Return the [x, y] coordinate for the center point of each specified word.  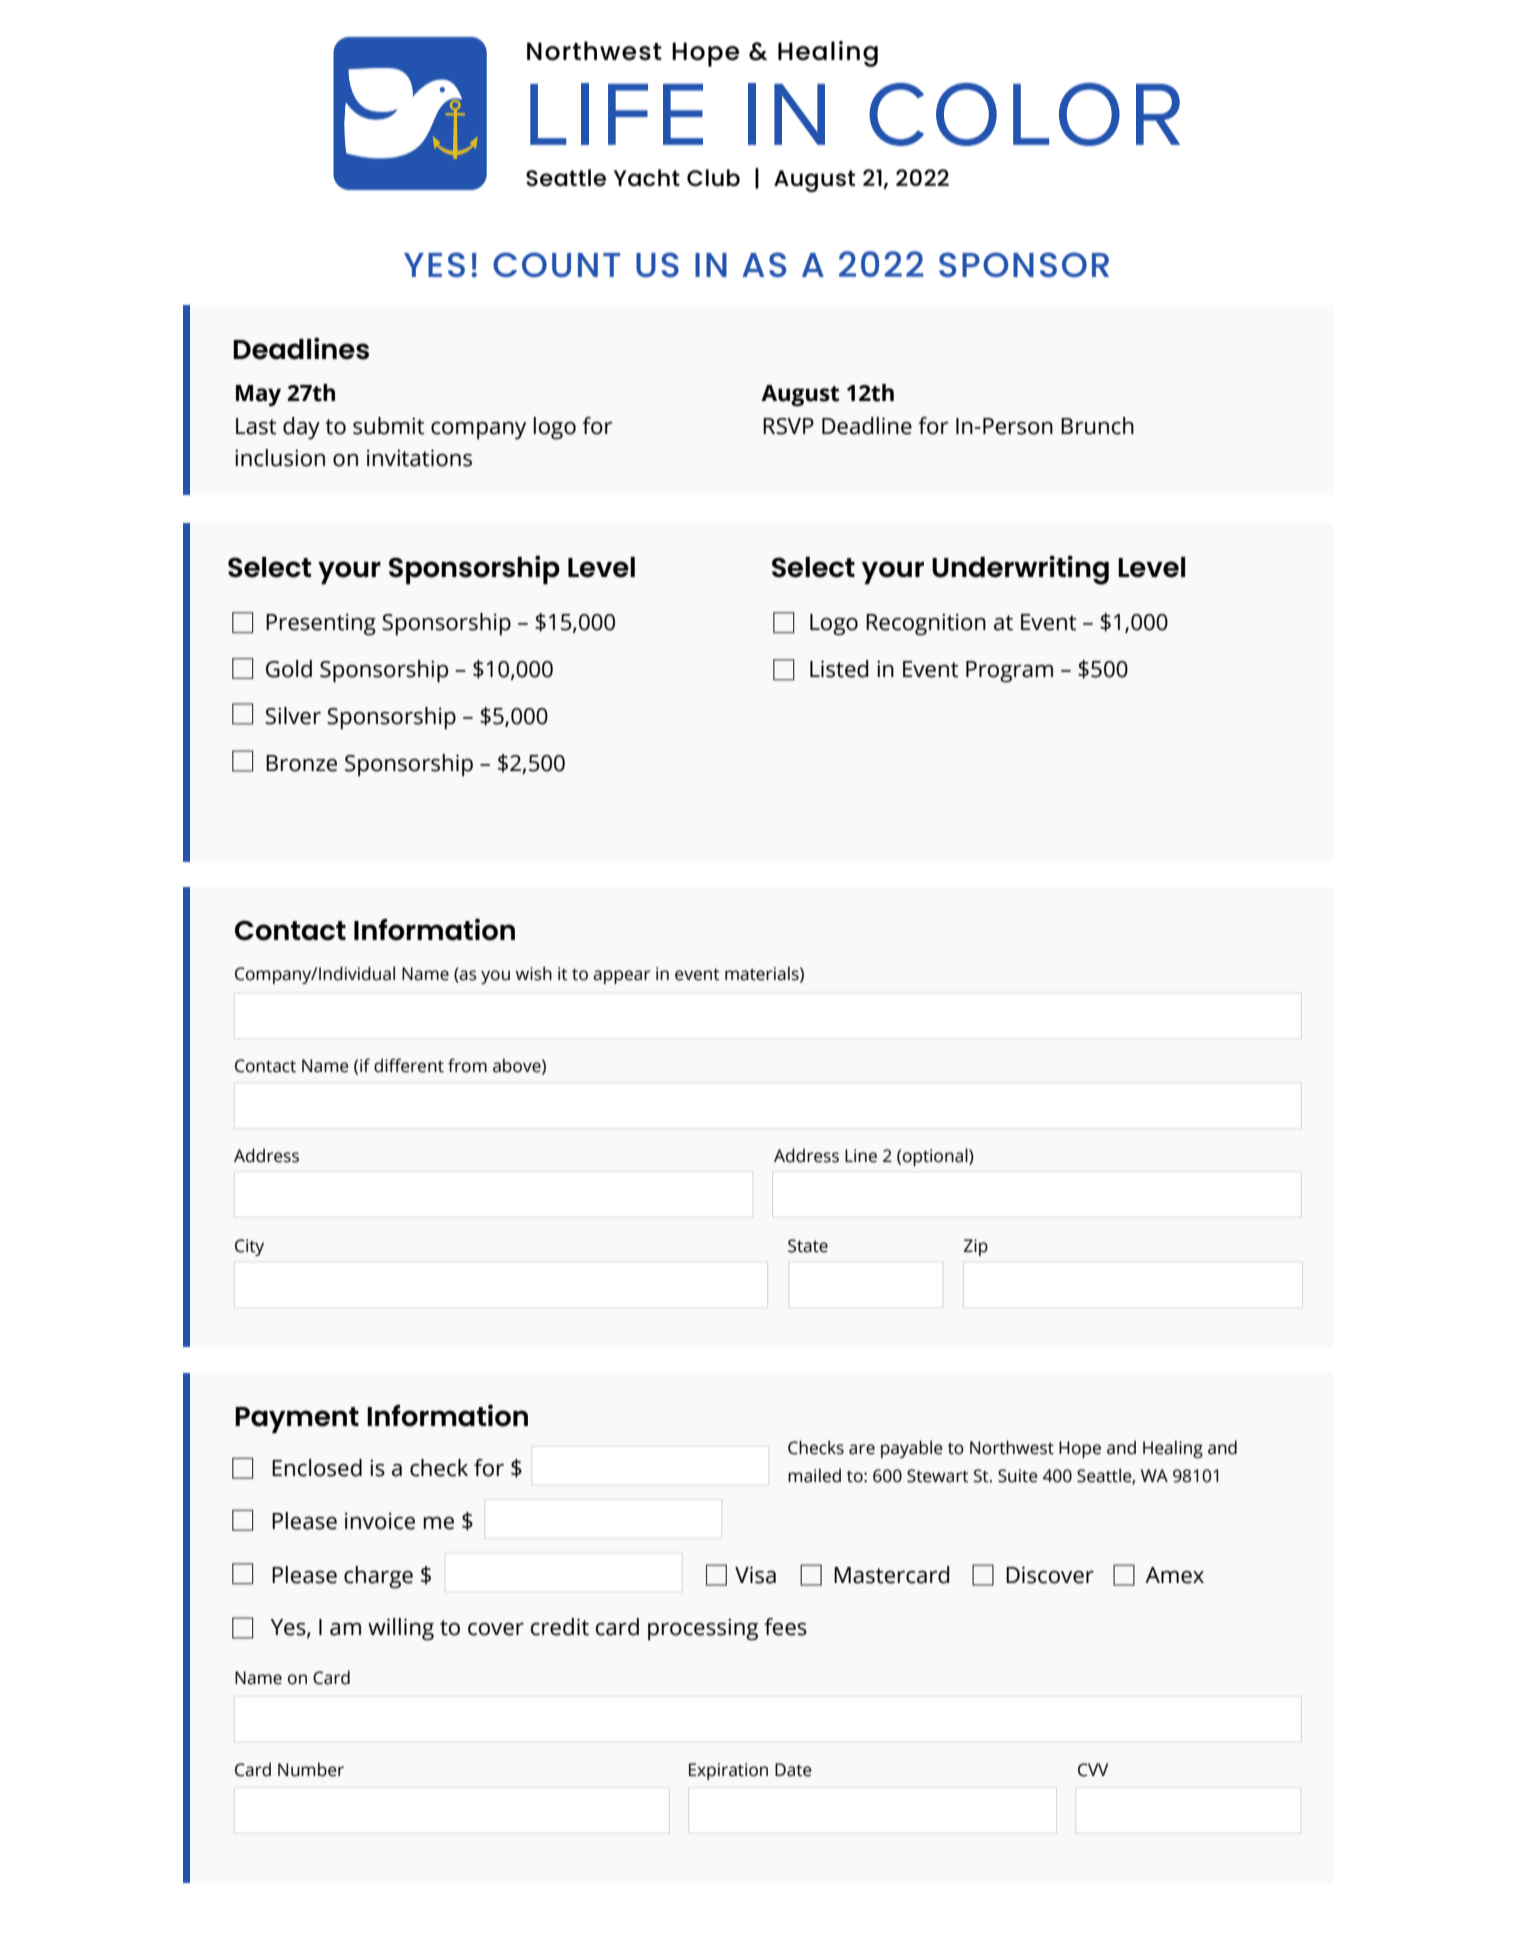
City [249, 1247]
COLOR [1024, 114]
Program [1009, 672]
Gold [289, 669]
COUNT [556, 264]
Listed [839, 669]
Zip [976, 1247]
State [808, 1246]
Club [713, 177]
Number [311, 1769]
